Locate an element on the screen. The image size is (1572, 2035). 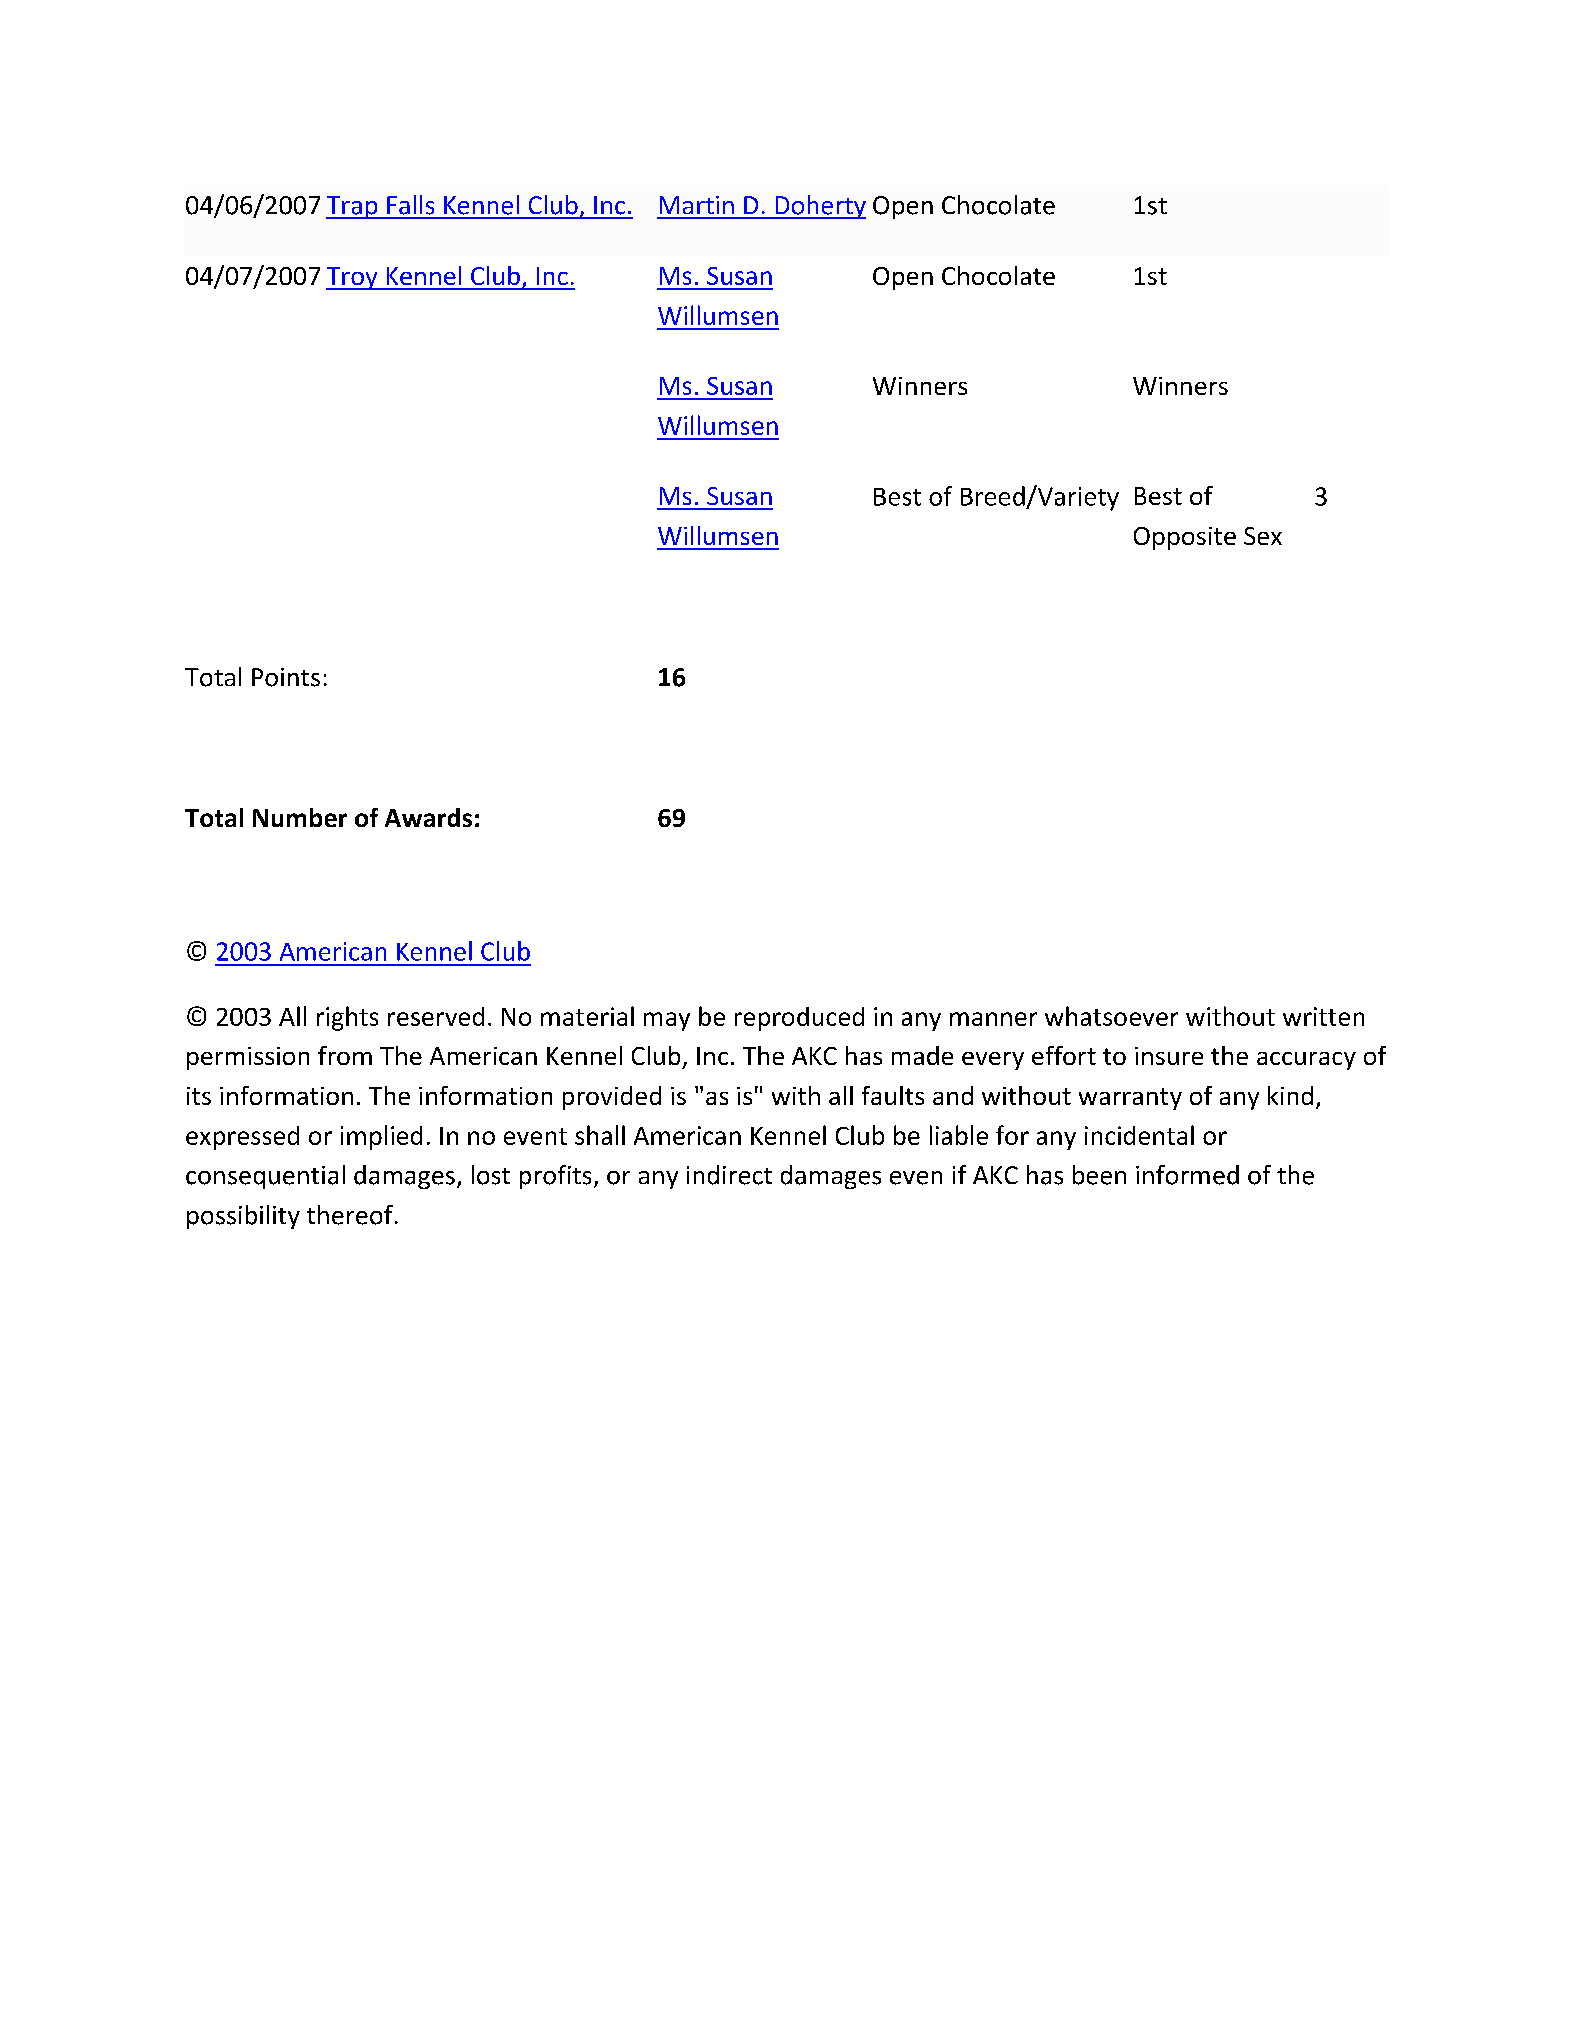
Sex is located at coordinates (1263, 536).
